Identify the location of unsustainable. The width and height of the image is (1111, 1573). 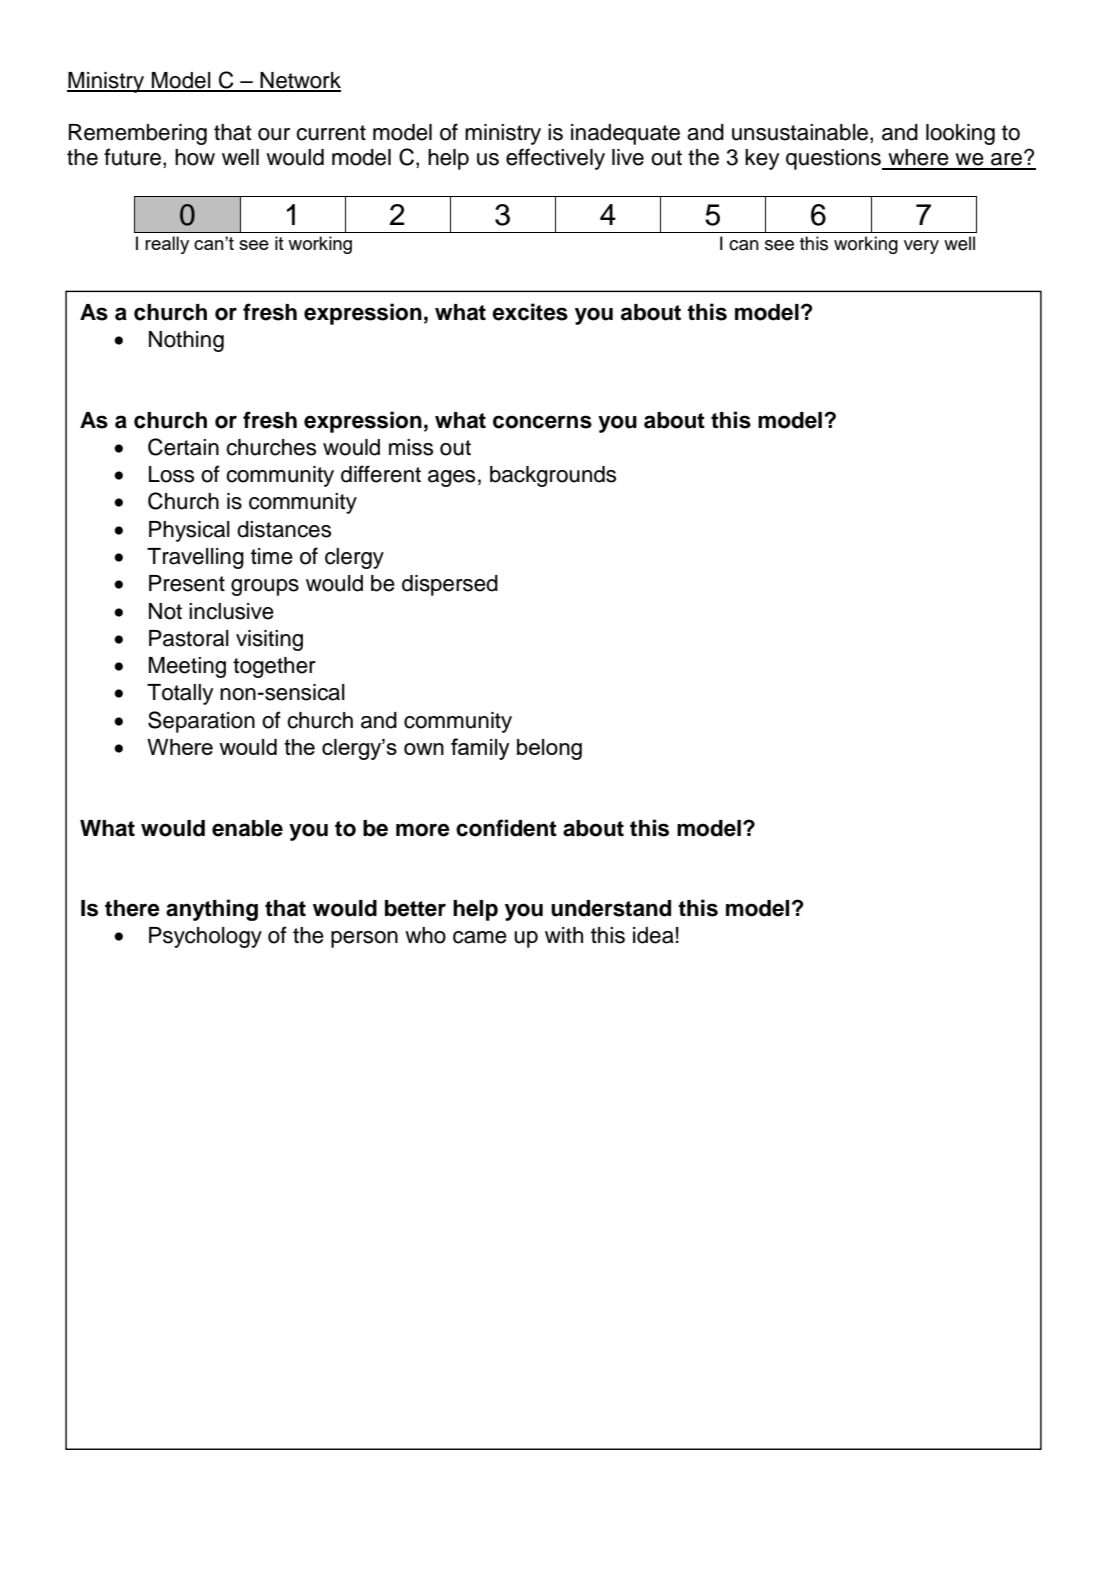
(801, 132).
